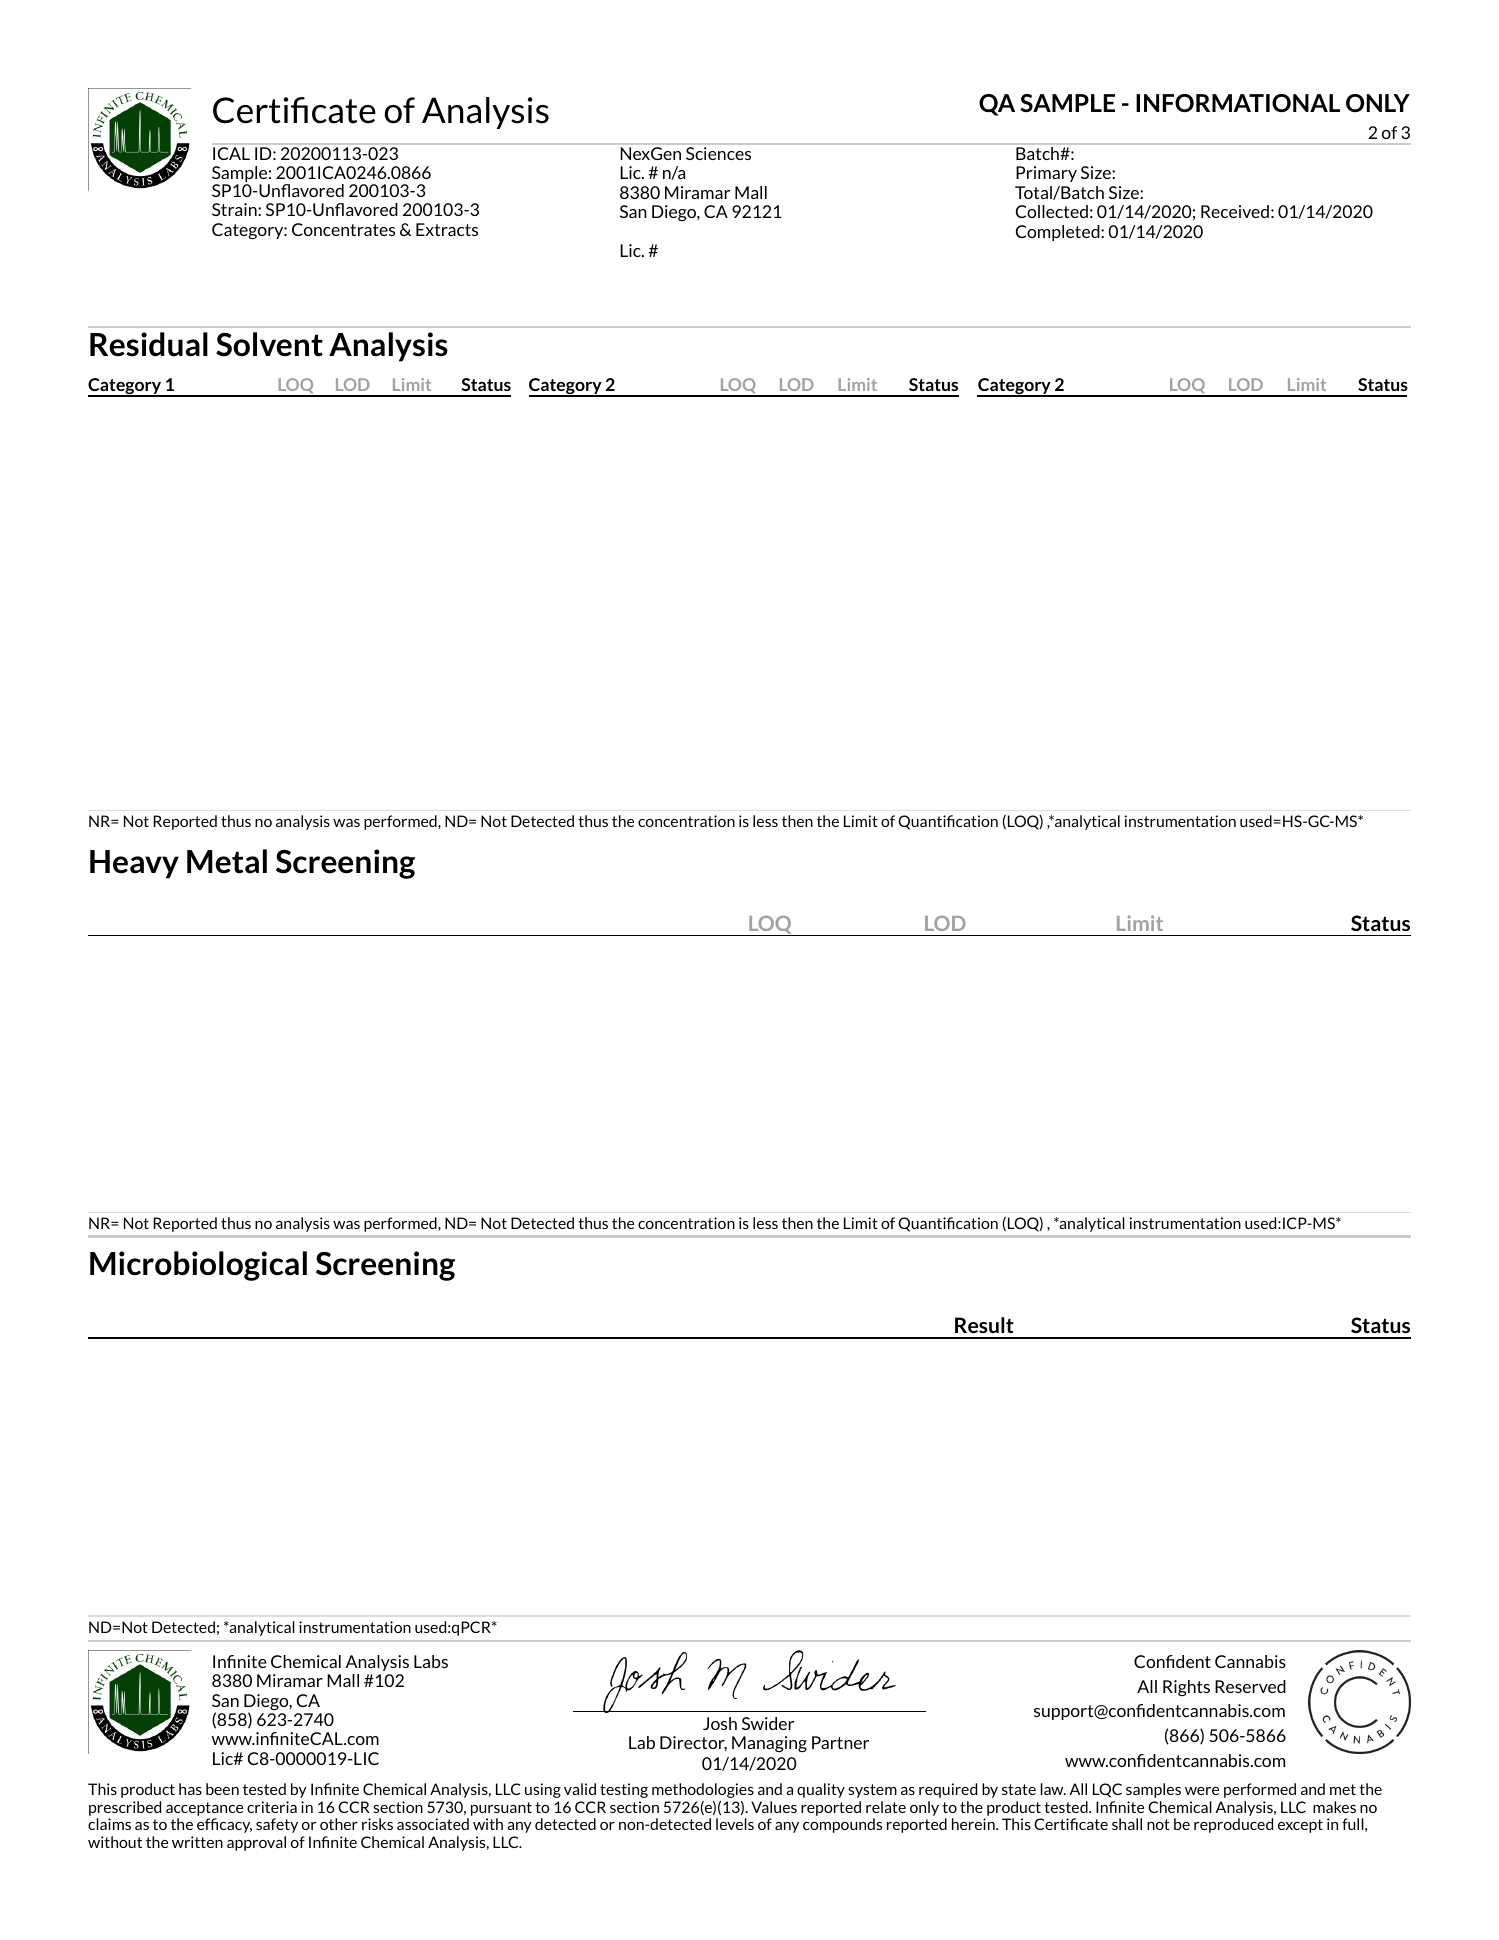  I want to click on methodologies, so click(703, 1790).
